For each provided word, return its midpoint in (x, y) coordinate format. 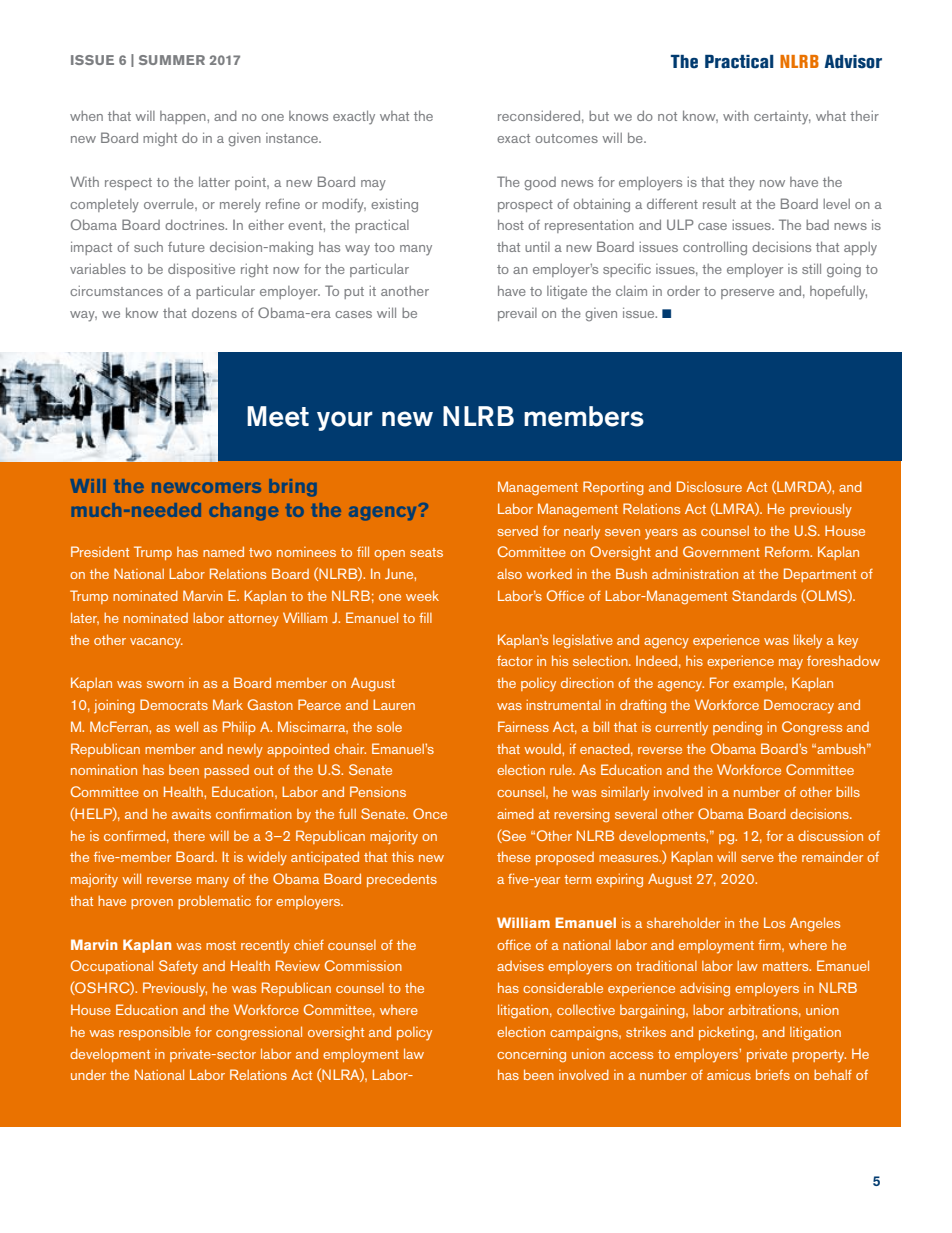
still (811, 268)
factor (515, 661)
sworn (165, 684)
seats (426, 552)
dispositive (201, 270)
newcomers (206, 487)
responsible (155, 1033)
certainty (782, 118)
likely (808, 641)
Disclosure (709, 486)
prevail (517, 314)
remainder (832, 856)
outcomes (566, 138)
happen (184, 117)
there (189, 835)
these (514, 856)
